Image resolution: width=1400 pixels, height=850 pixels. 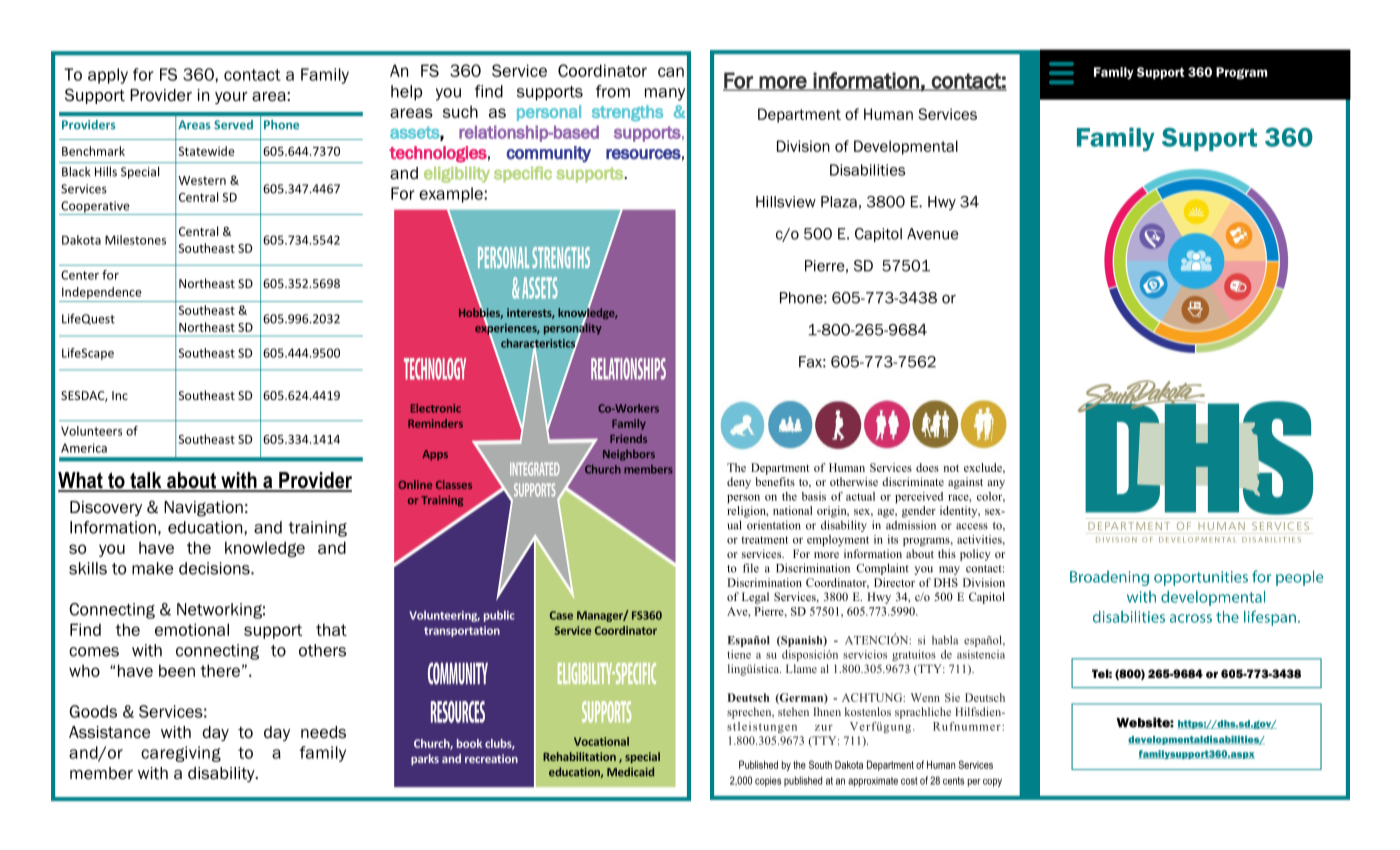 I want to click on from, so click(x=613, y=91).
